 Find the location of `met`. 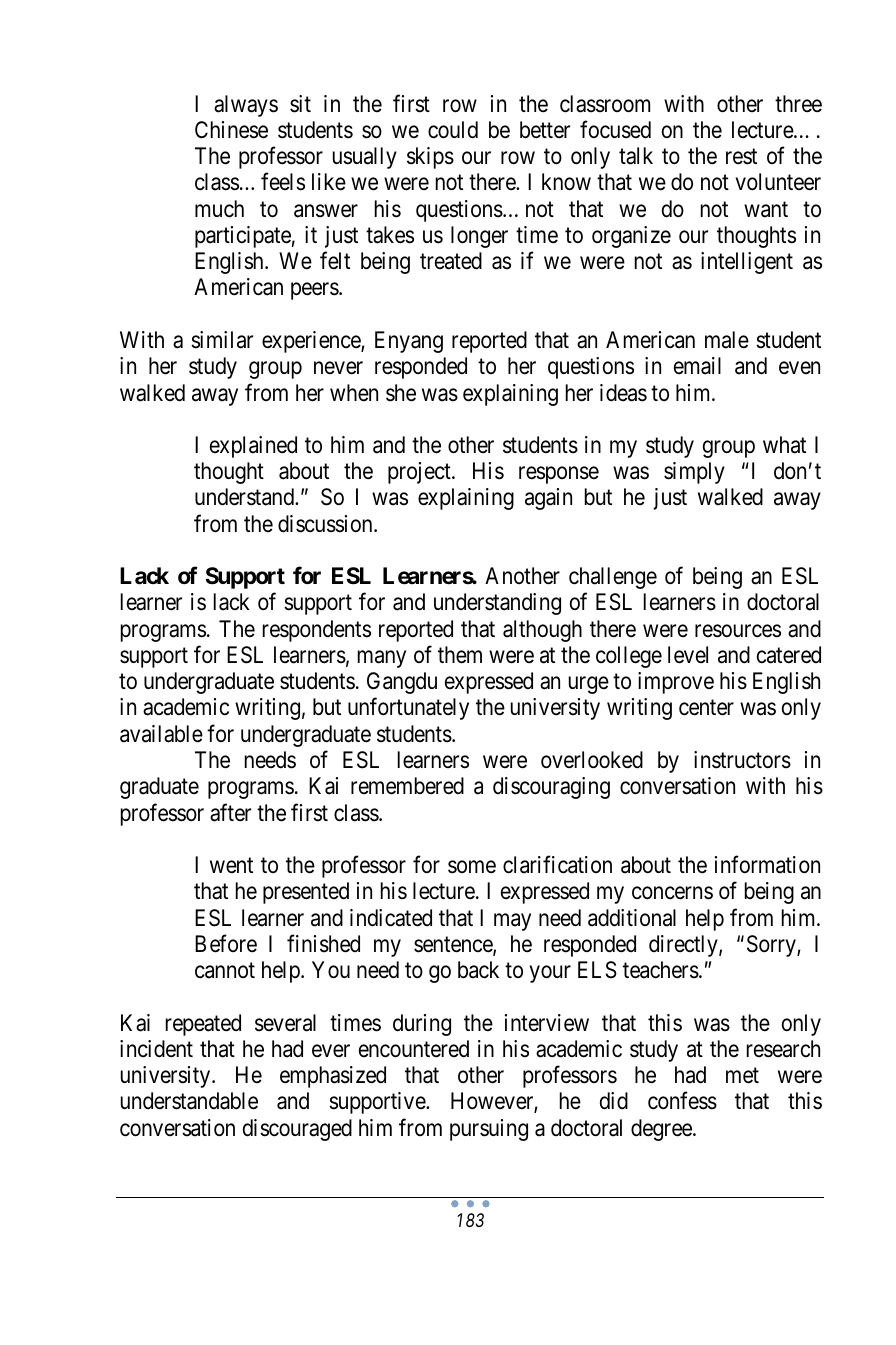

met is located at coordinates (742, 1076).
